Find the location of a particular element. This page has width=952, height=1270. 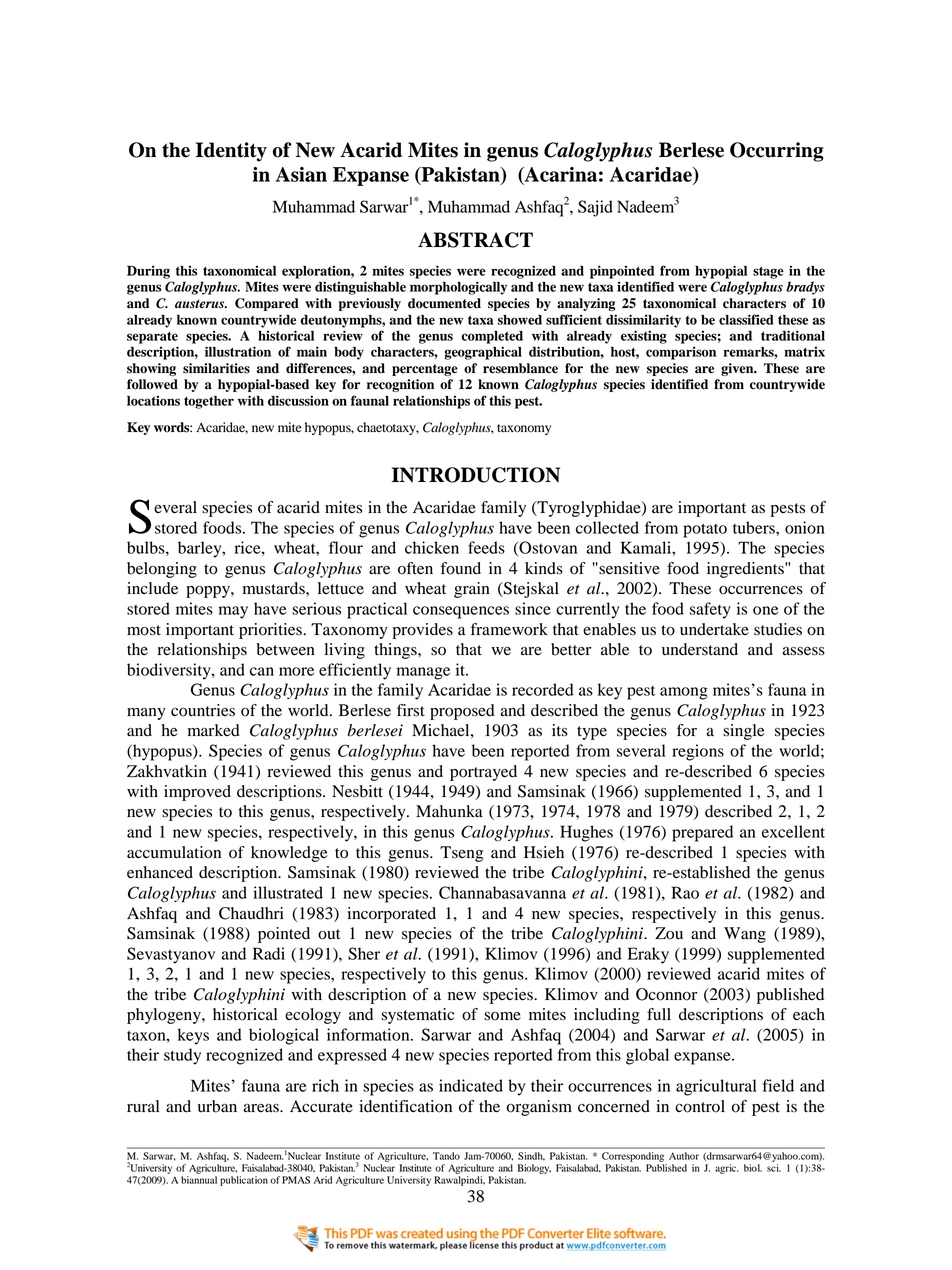

ABSTRACT is located at coordinates (475, 240).
